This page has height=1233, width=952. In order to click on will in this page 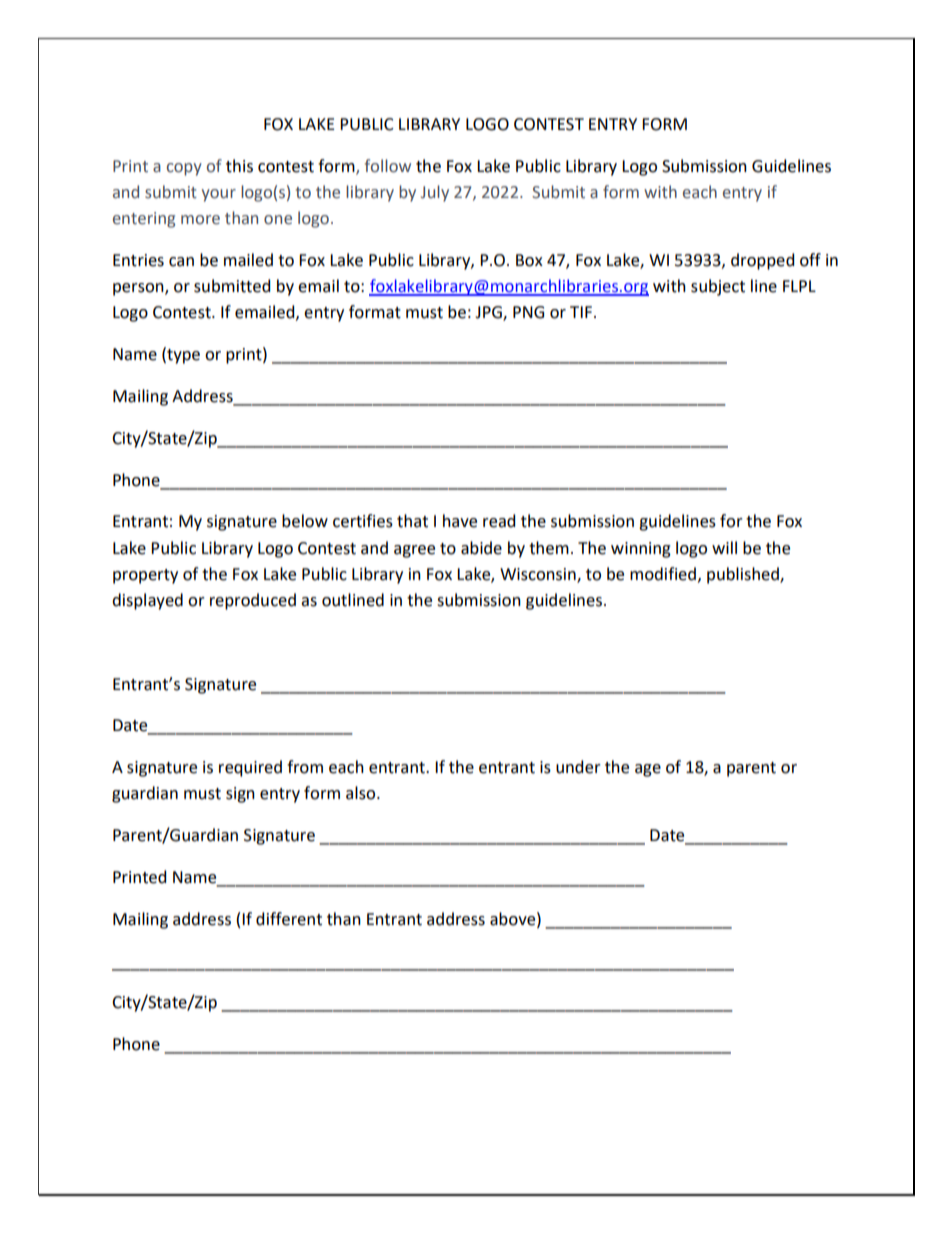, I will do `click(724, 547)`.
